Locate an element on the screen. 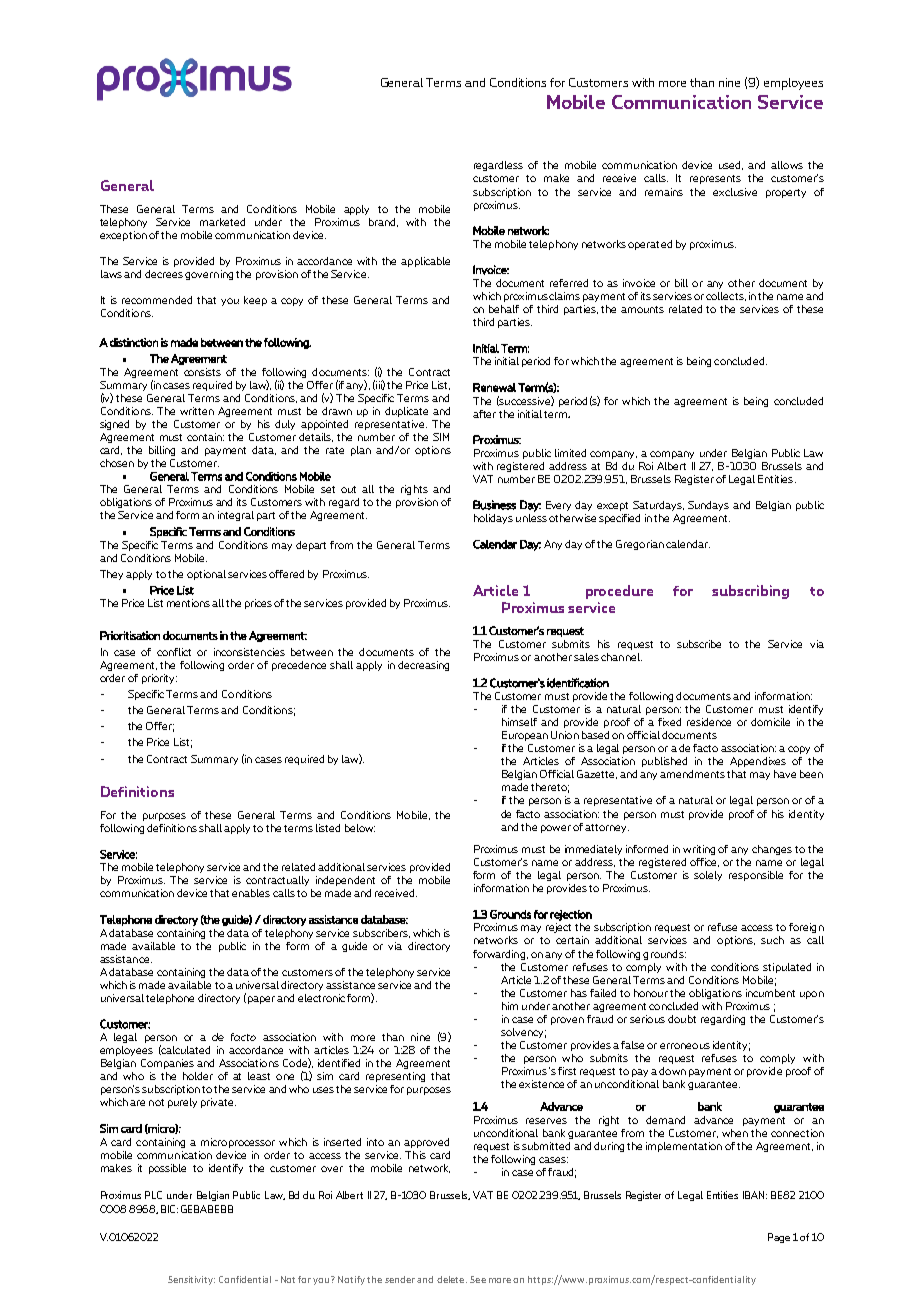 The image size is (924, 1309). residence is located at coordinates (709, 722).
